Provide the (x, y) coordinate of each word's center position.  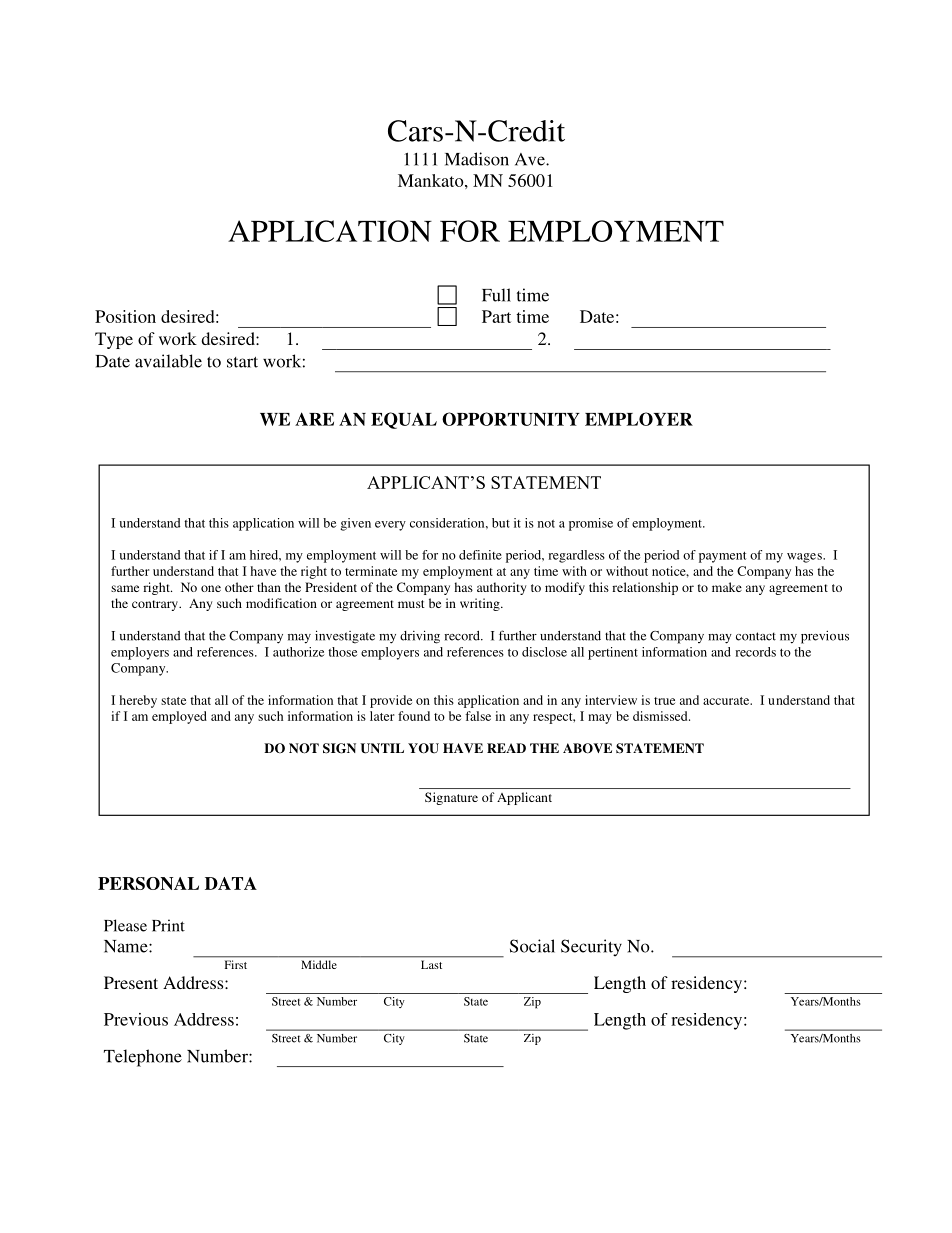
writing (481, 604)
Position (125, 316)
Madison (477, 159)
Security (591, 948)
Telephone (143, 1058)
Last (431, 965)
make (727, 587)
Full (496, 295)
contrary (156, 605)
